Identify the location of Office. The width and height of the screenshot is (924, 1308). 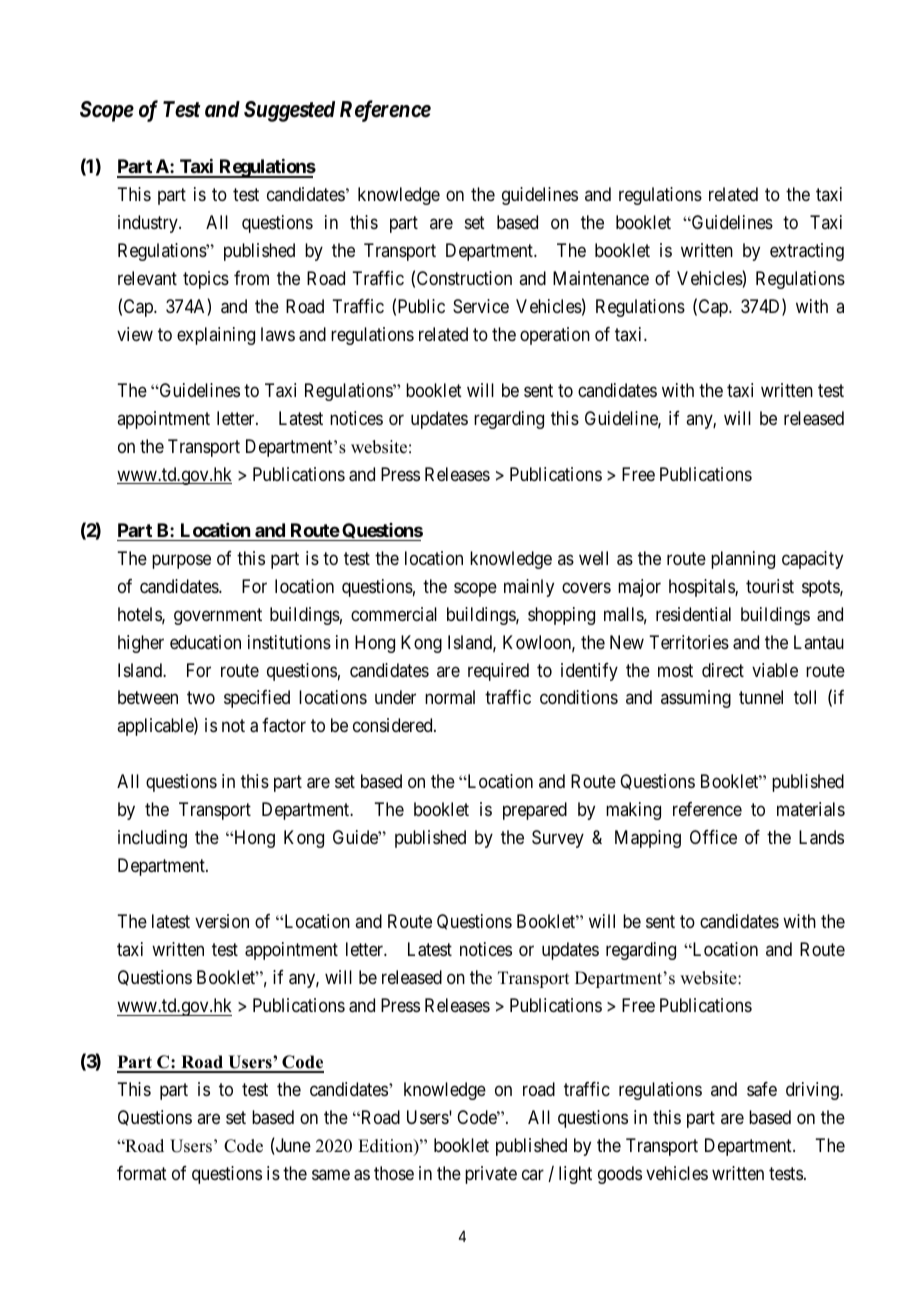
(713, 837).
